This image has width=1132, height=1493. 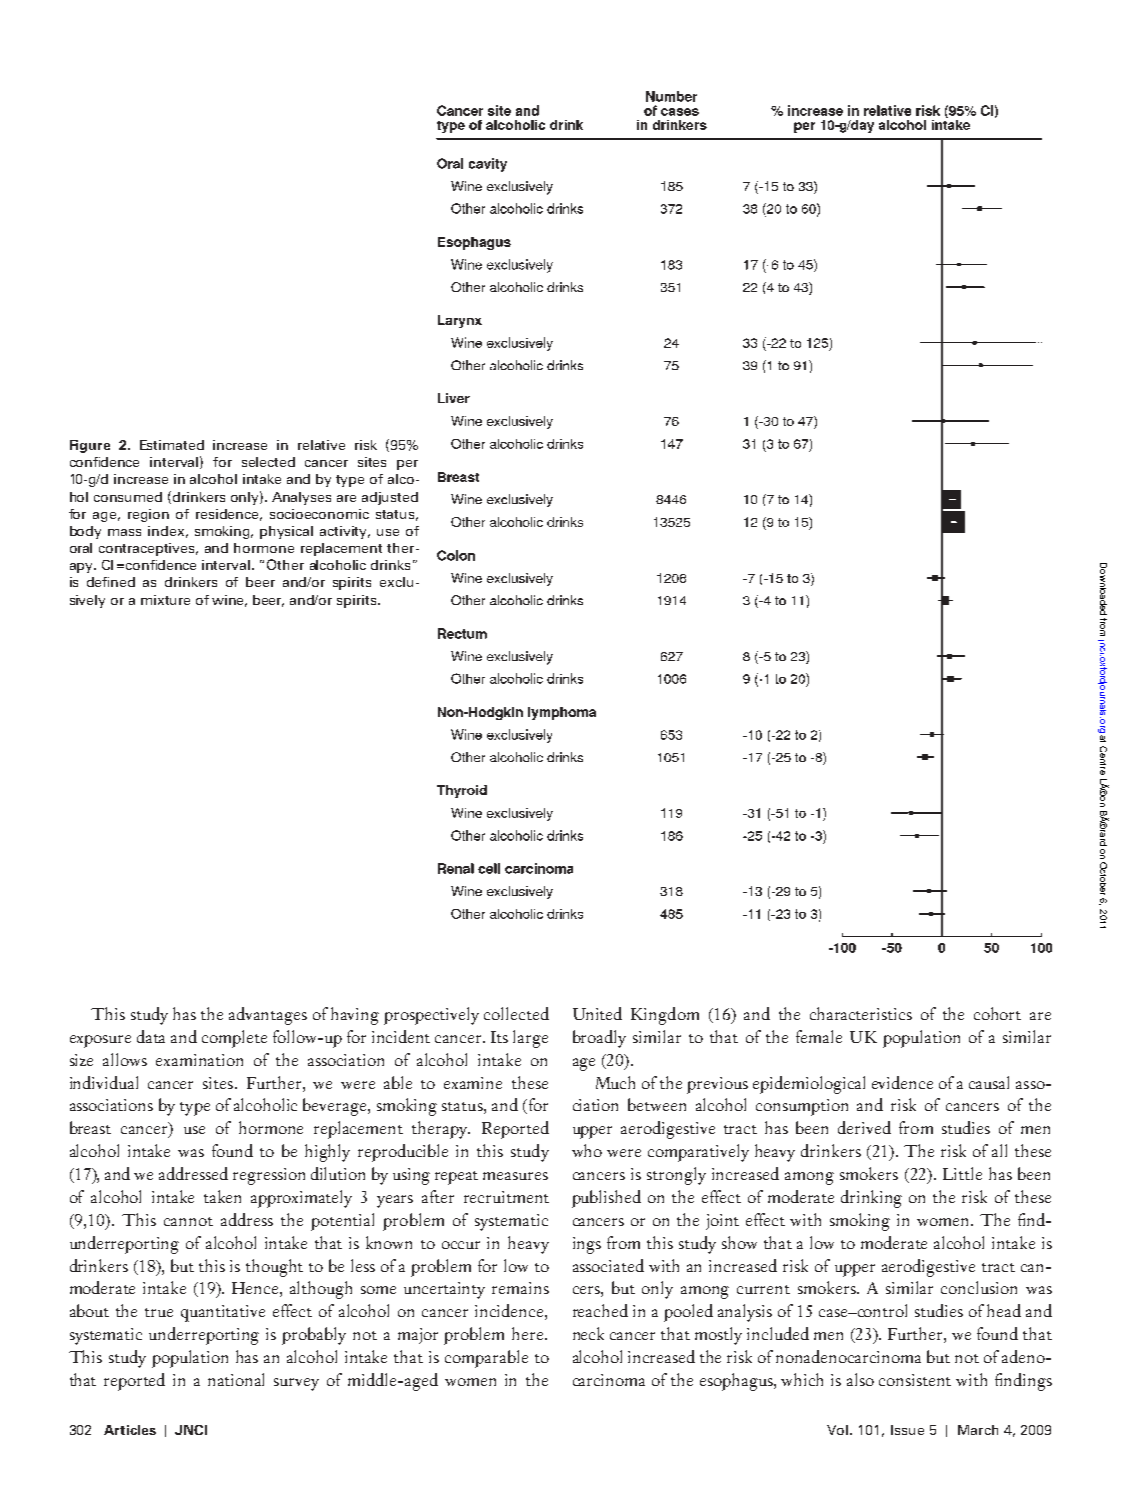 What do you see at coordinates (516, 1013) in the image?
I see `collected` at bounding box center [516, 1013].
